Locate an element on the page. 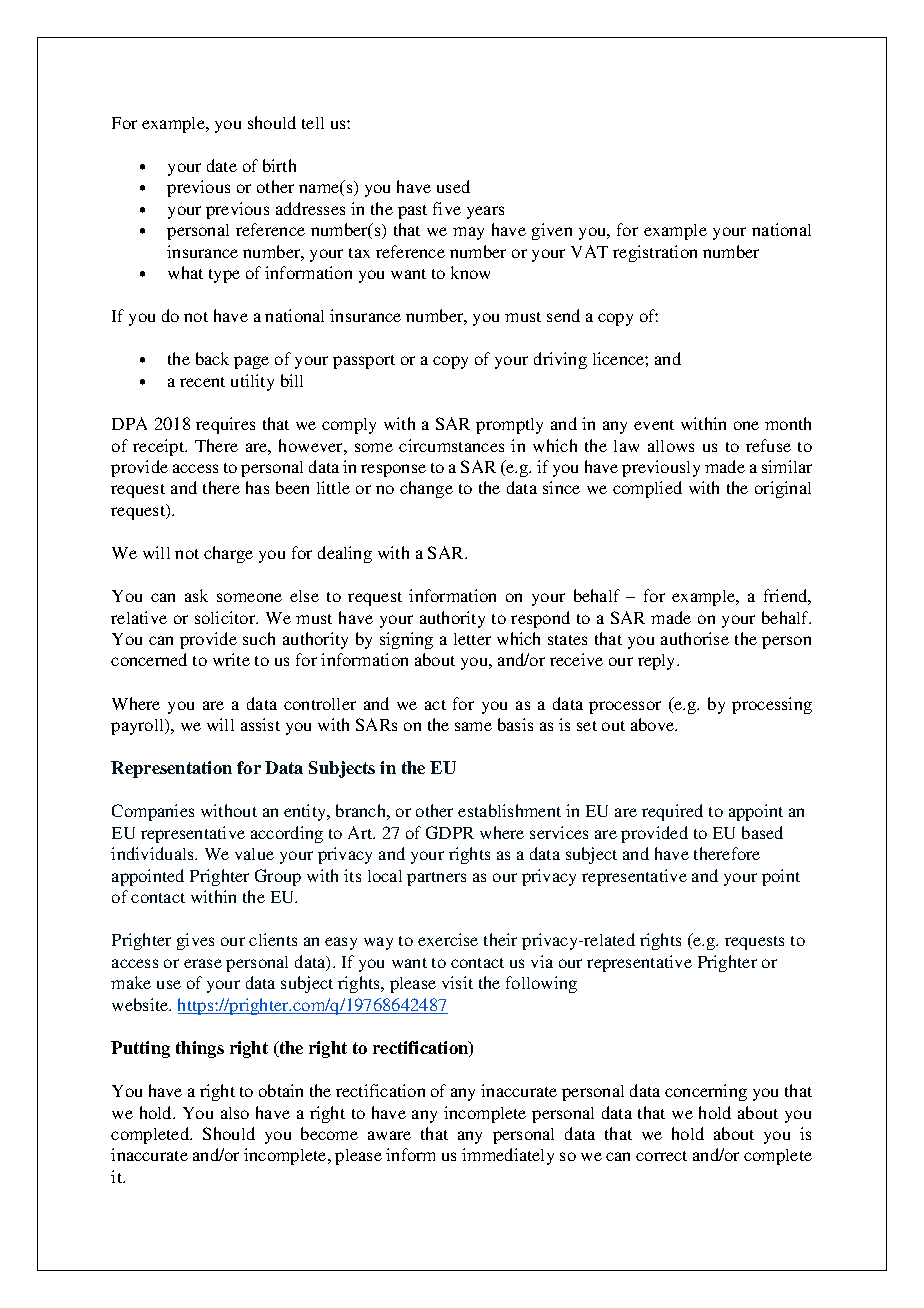 This document has height=1308, width=924. value is located at coordinates (254, 854).
